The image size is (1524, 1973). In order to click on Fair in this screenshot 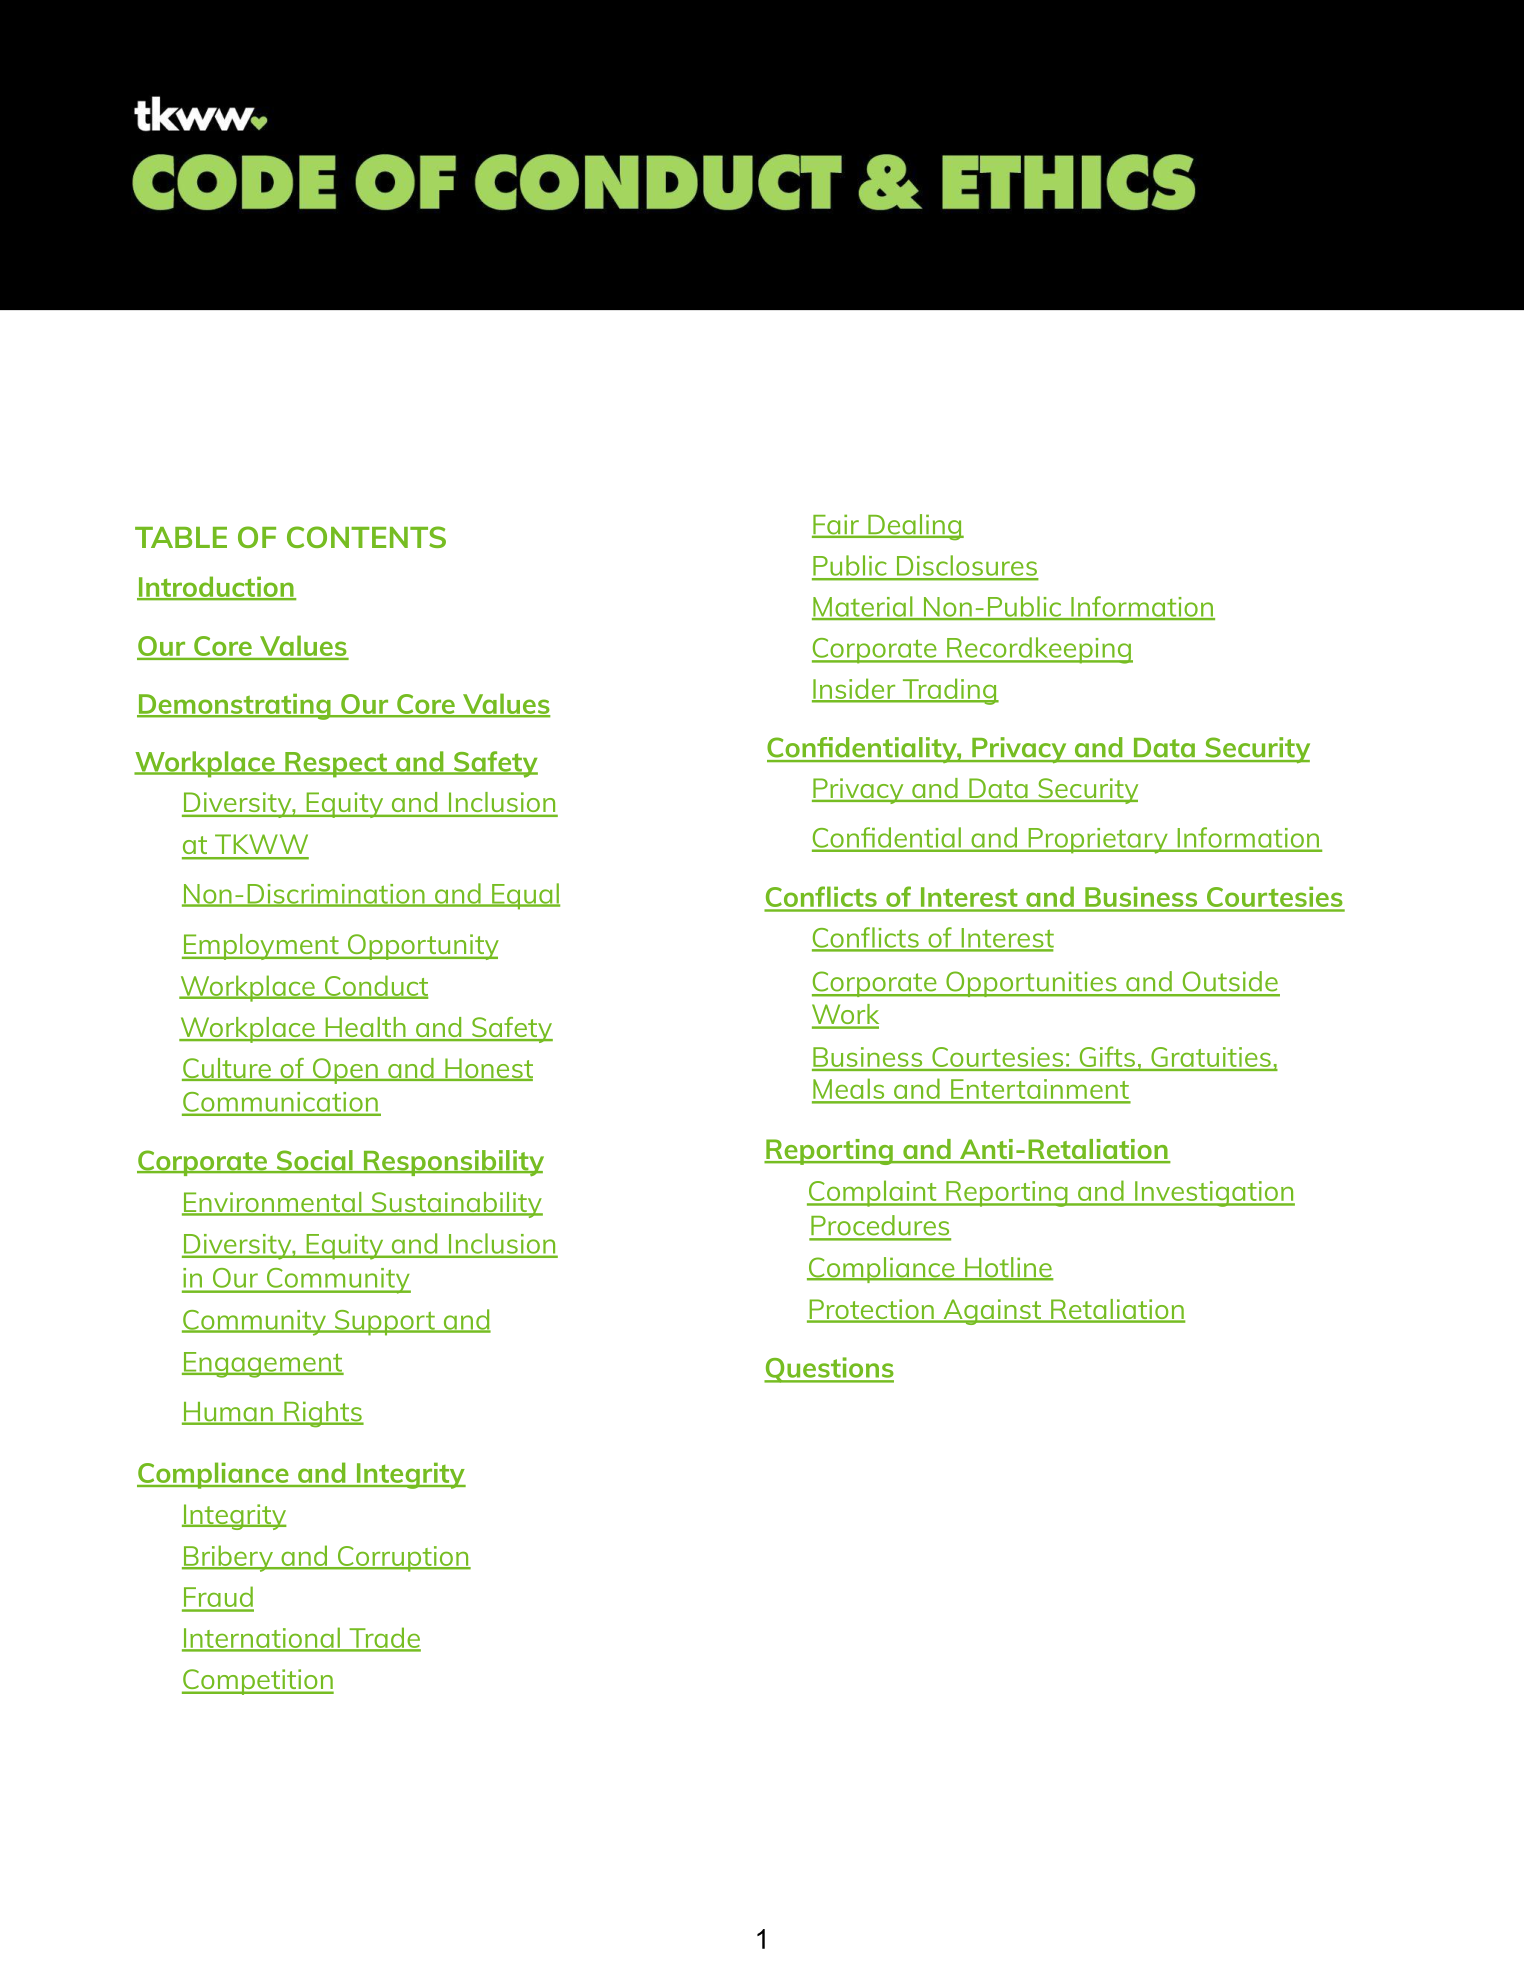, I will do `click(836, 525)`.
